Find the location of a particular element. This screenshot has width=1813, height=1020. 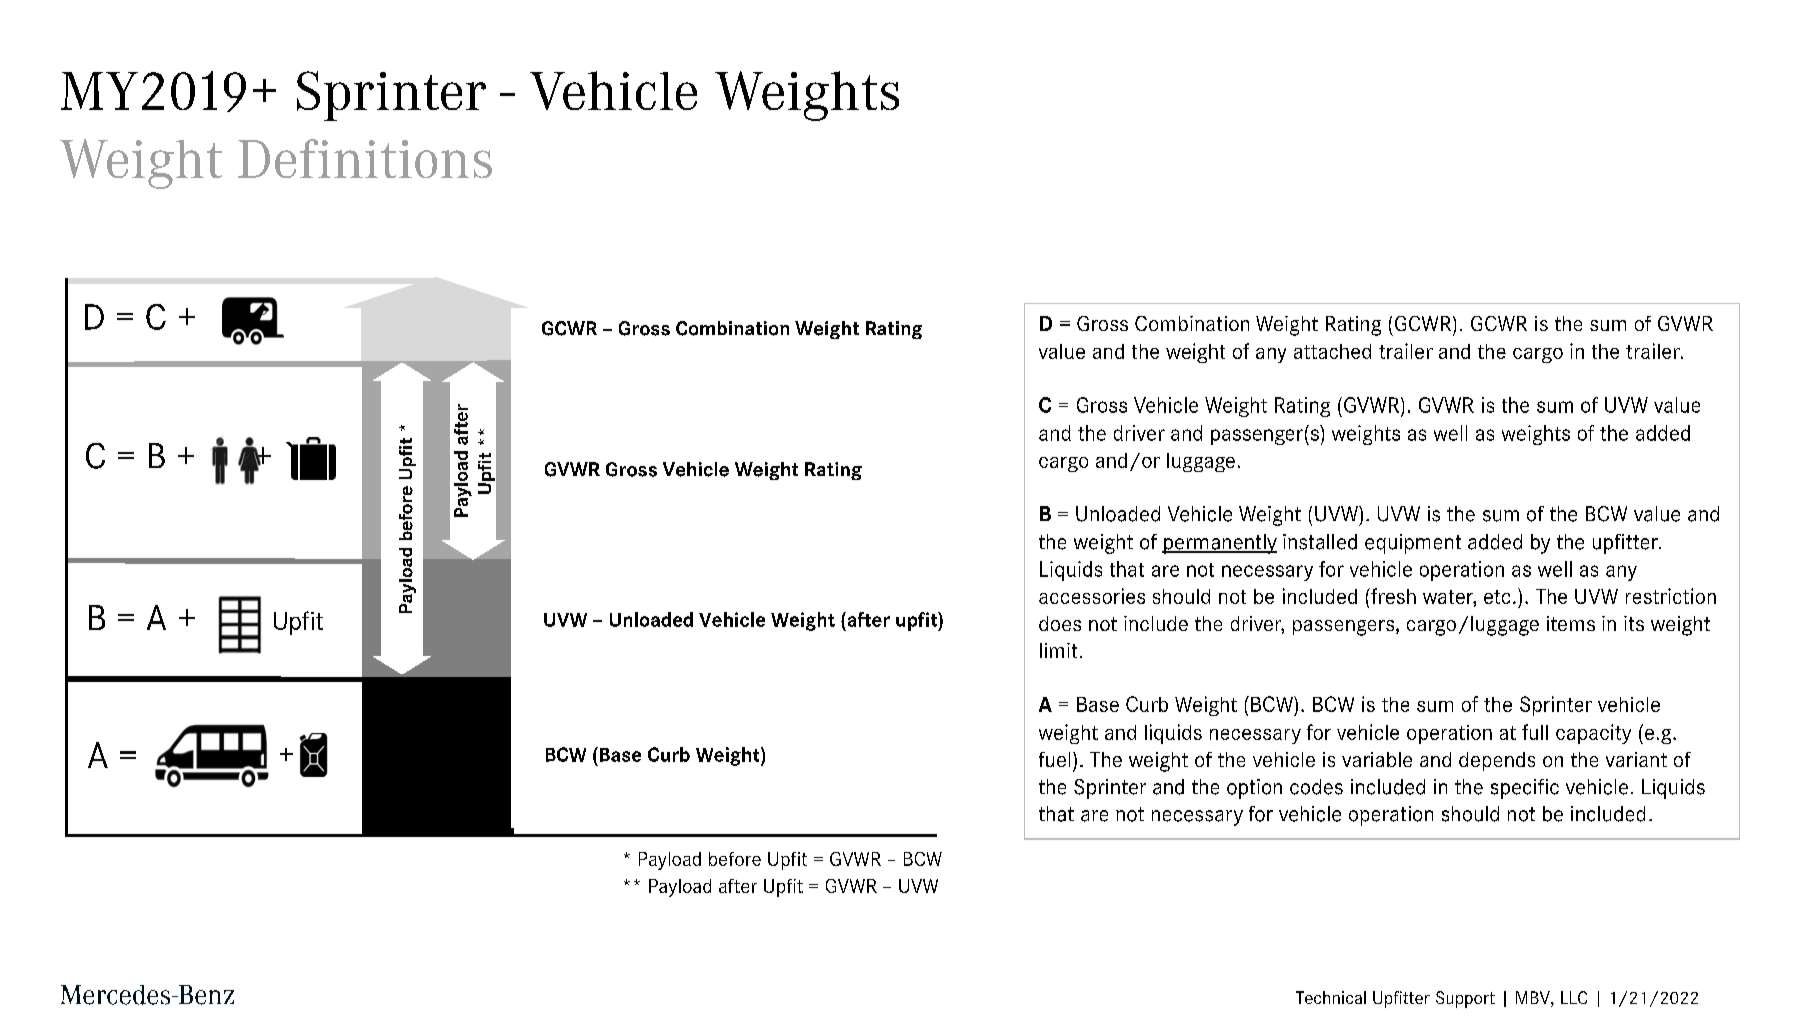

fuel is located at coordinates (1054, 759).
